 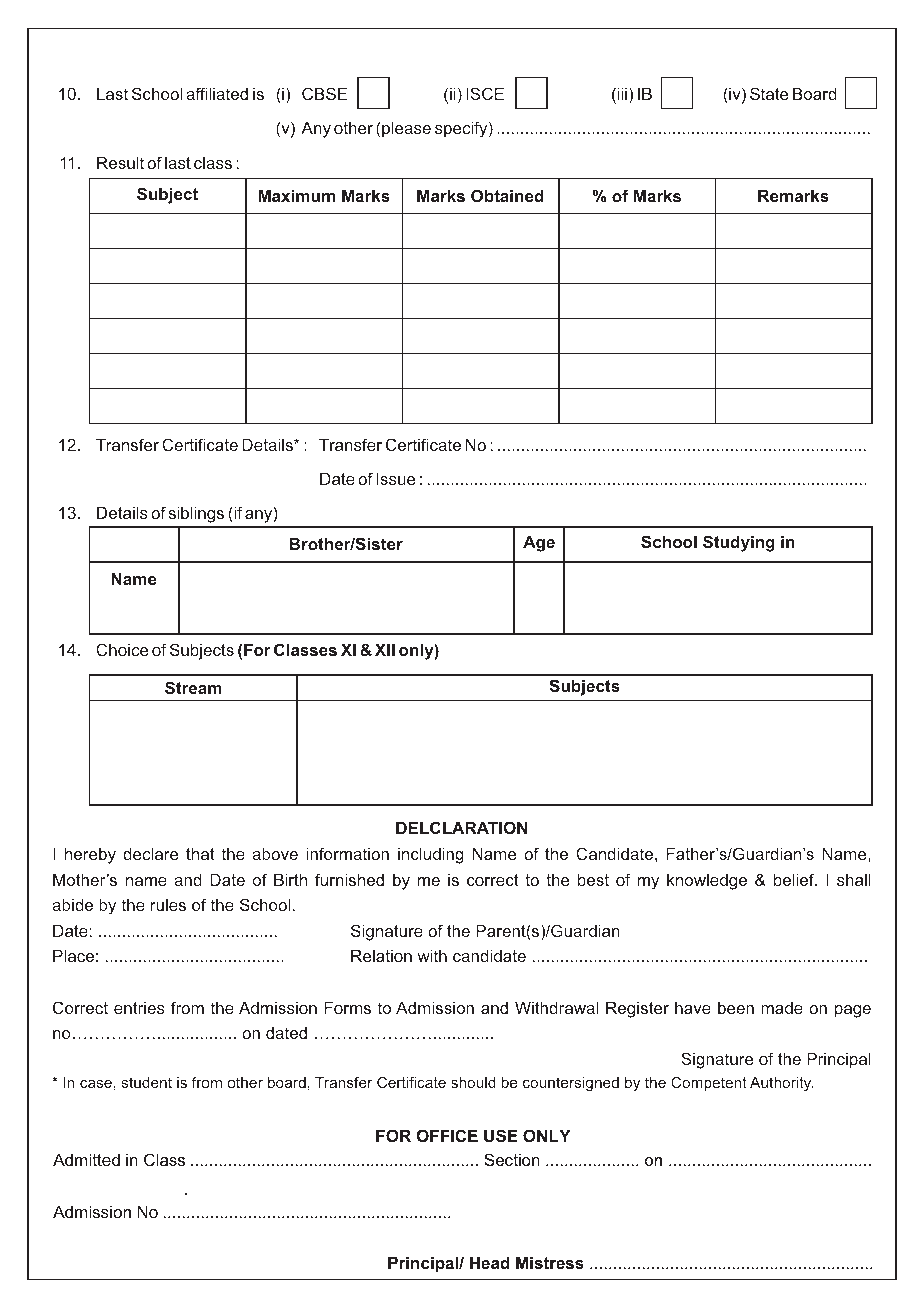 I want to click on State, so click(x=769, y=93).
